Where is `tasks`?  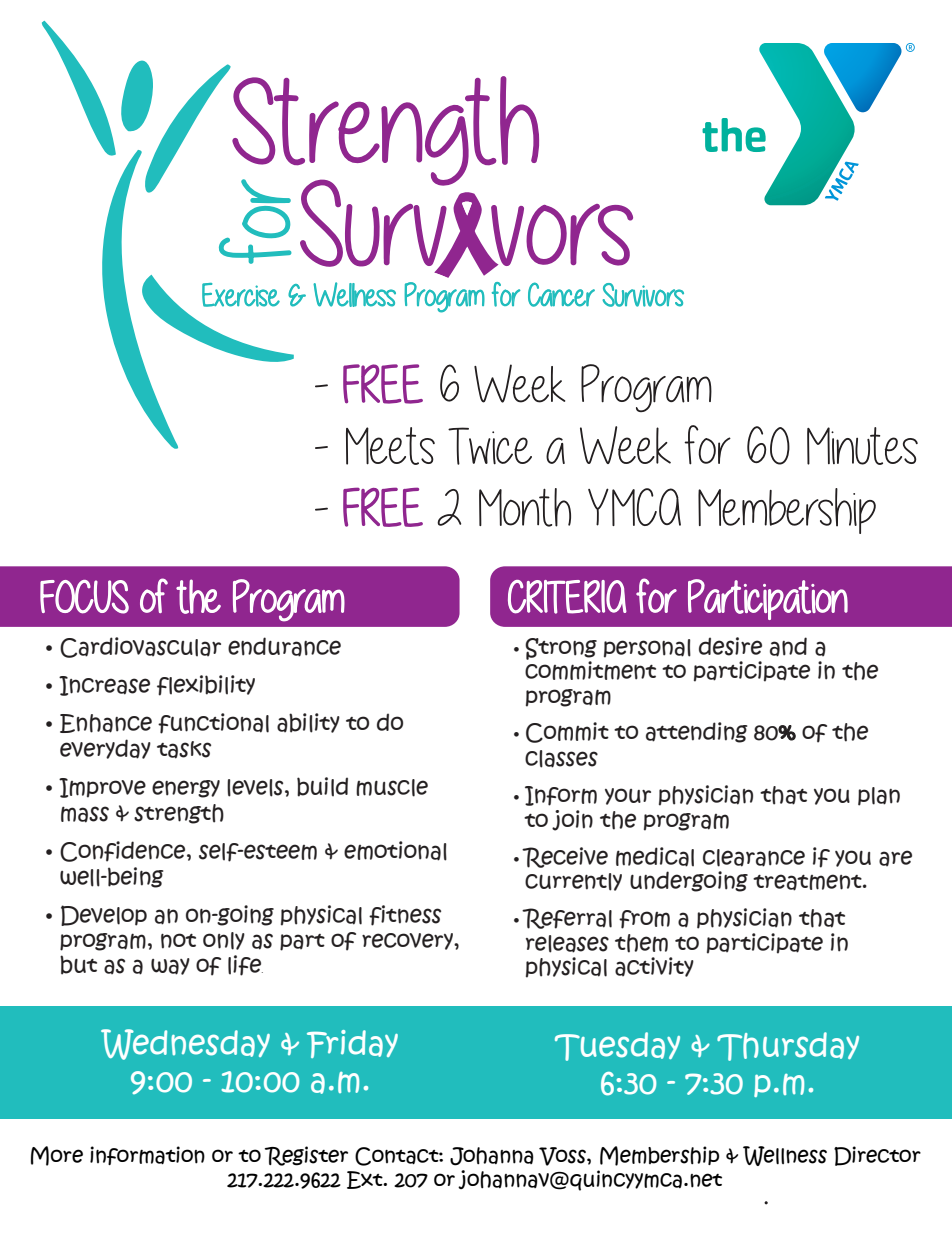
tasks is located at coordinates (184, 750).
